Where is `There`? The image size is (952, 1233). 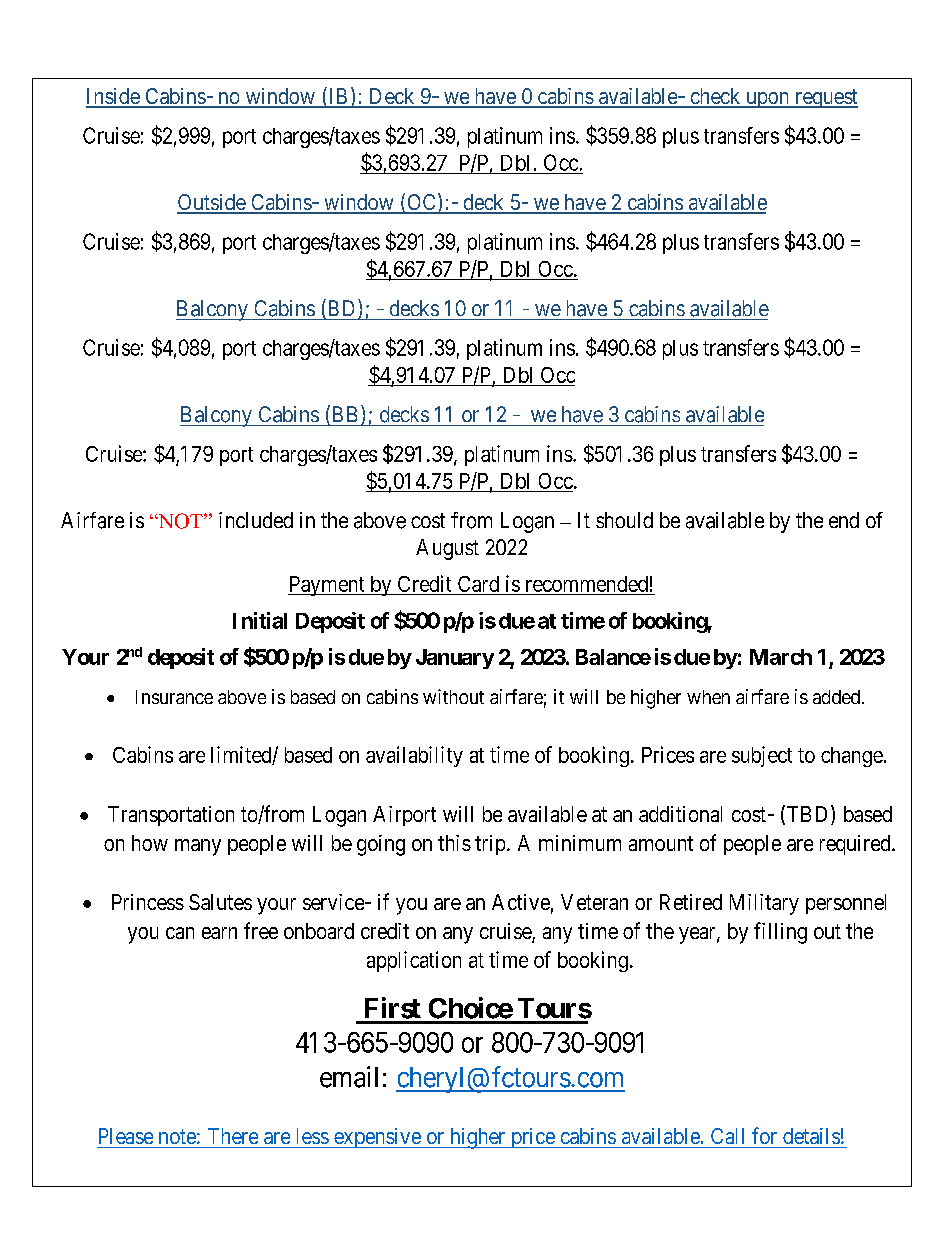
There is located at coordinates (233, 1136).
